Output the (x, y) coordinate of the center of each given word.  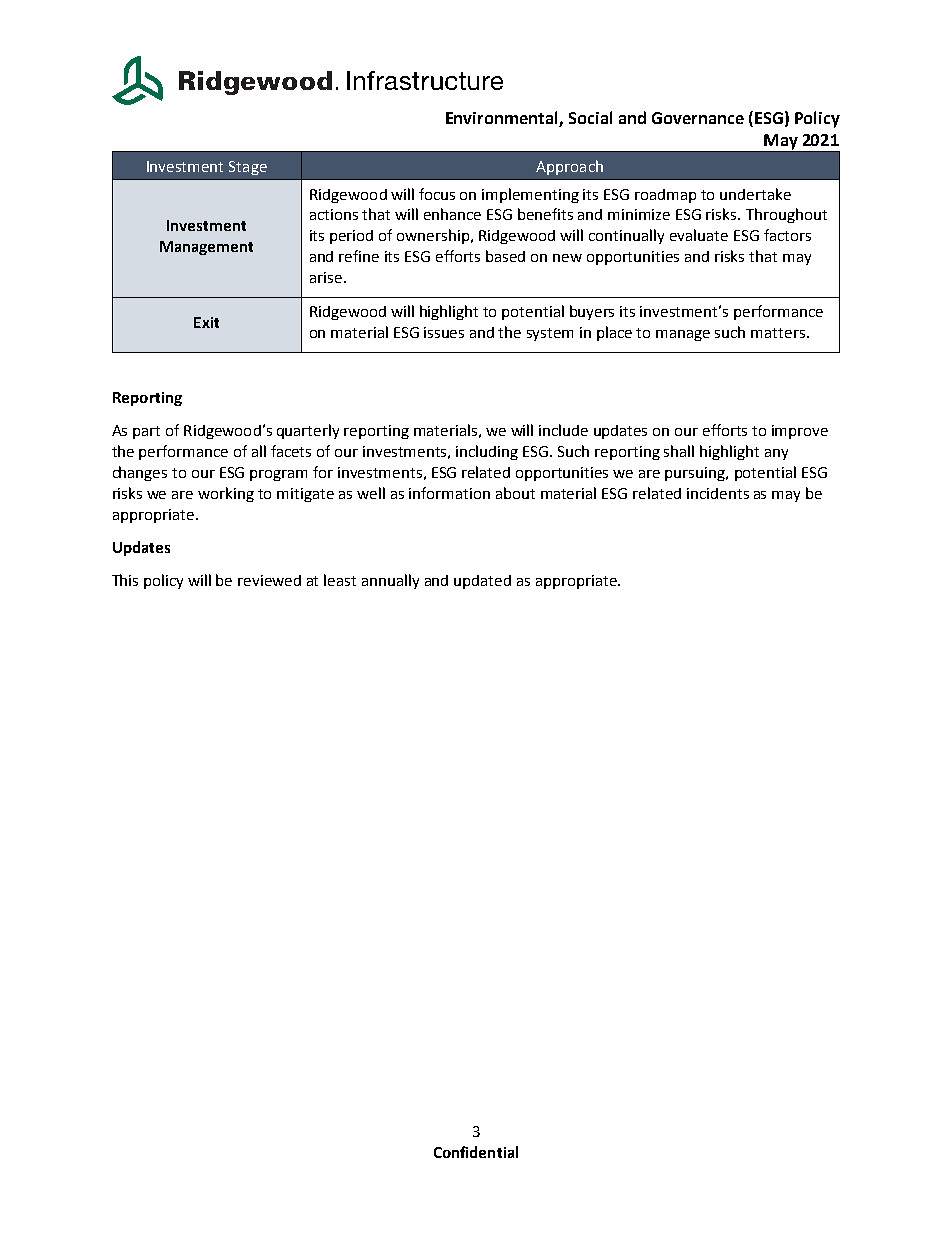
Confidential (476, 1152)
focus (437, 194)
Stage (248, 168)
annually (390, 581)
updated (482, 582)
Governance (698, 118)
